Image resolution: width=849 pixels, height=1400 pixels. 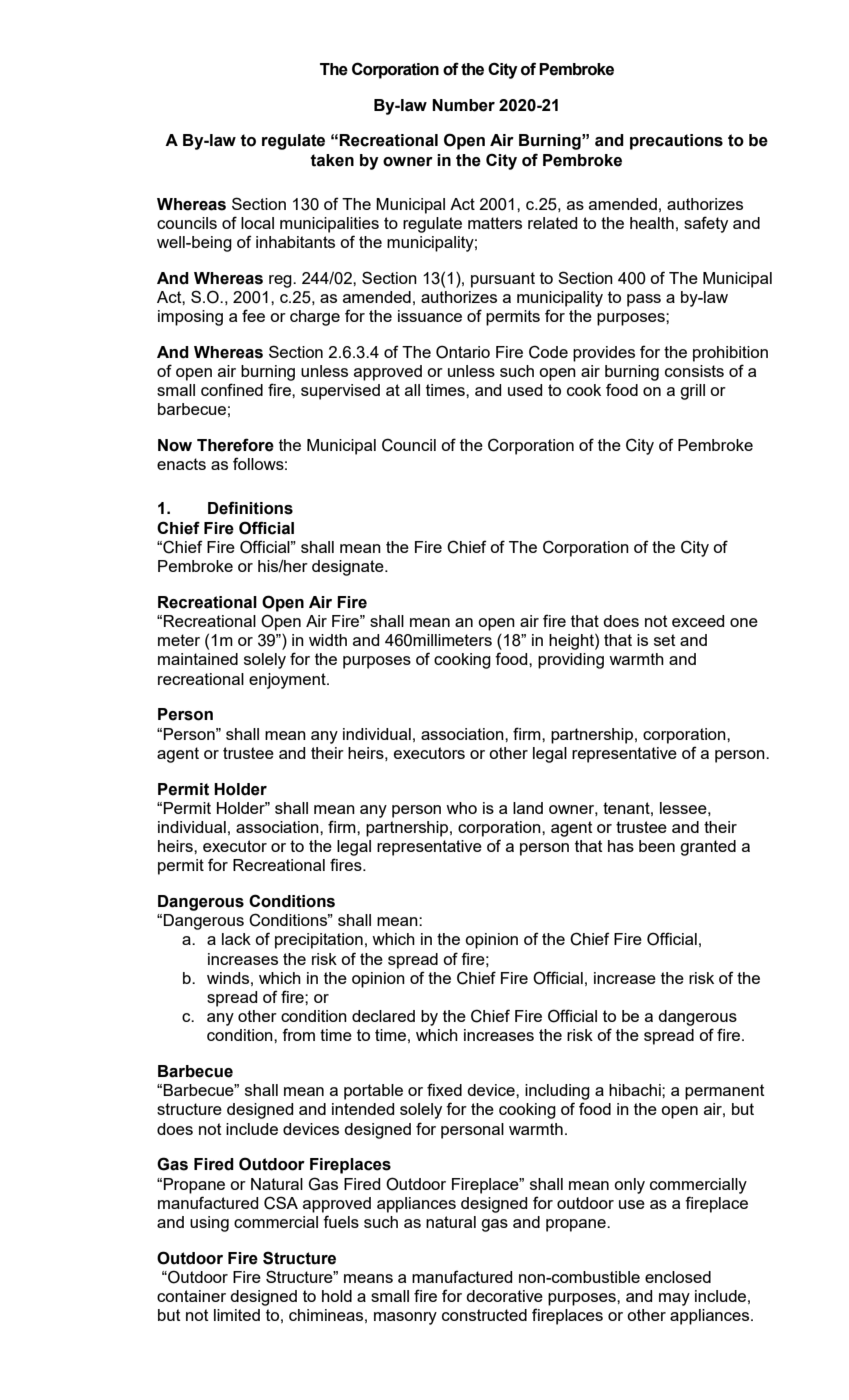 I want to click on lack, so click(x=236, y=939).
